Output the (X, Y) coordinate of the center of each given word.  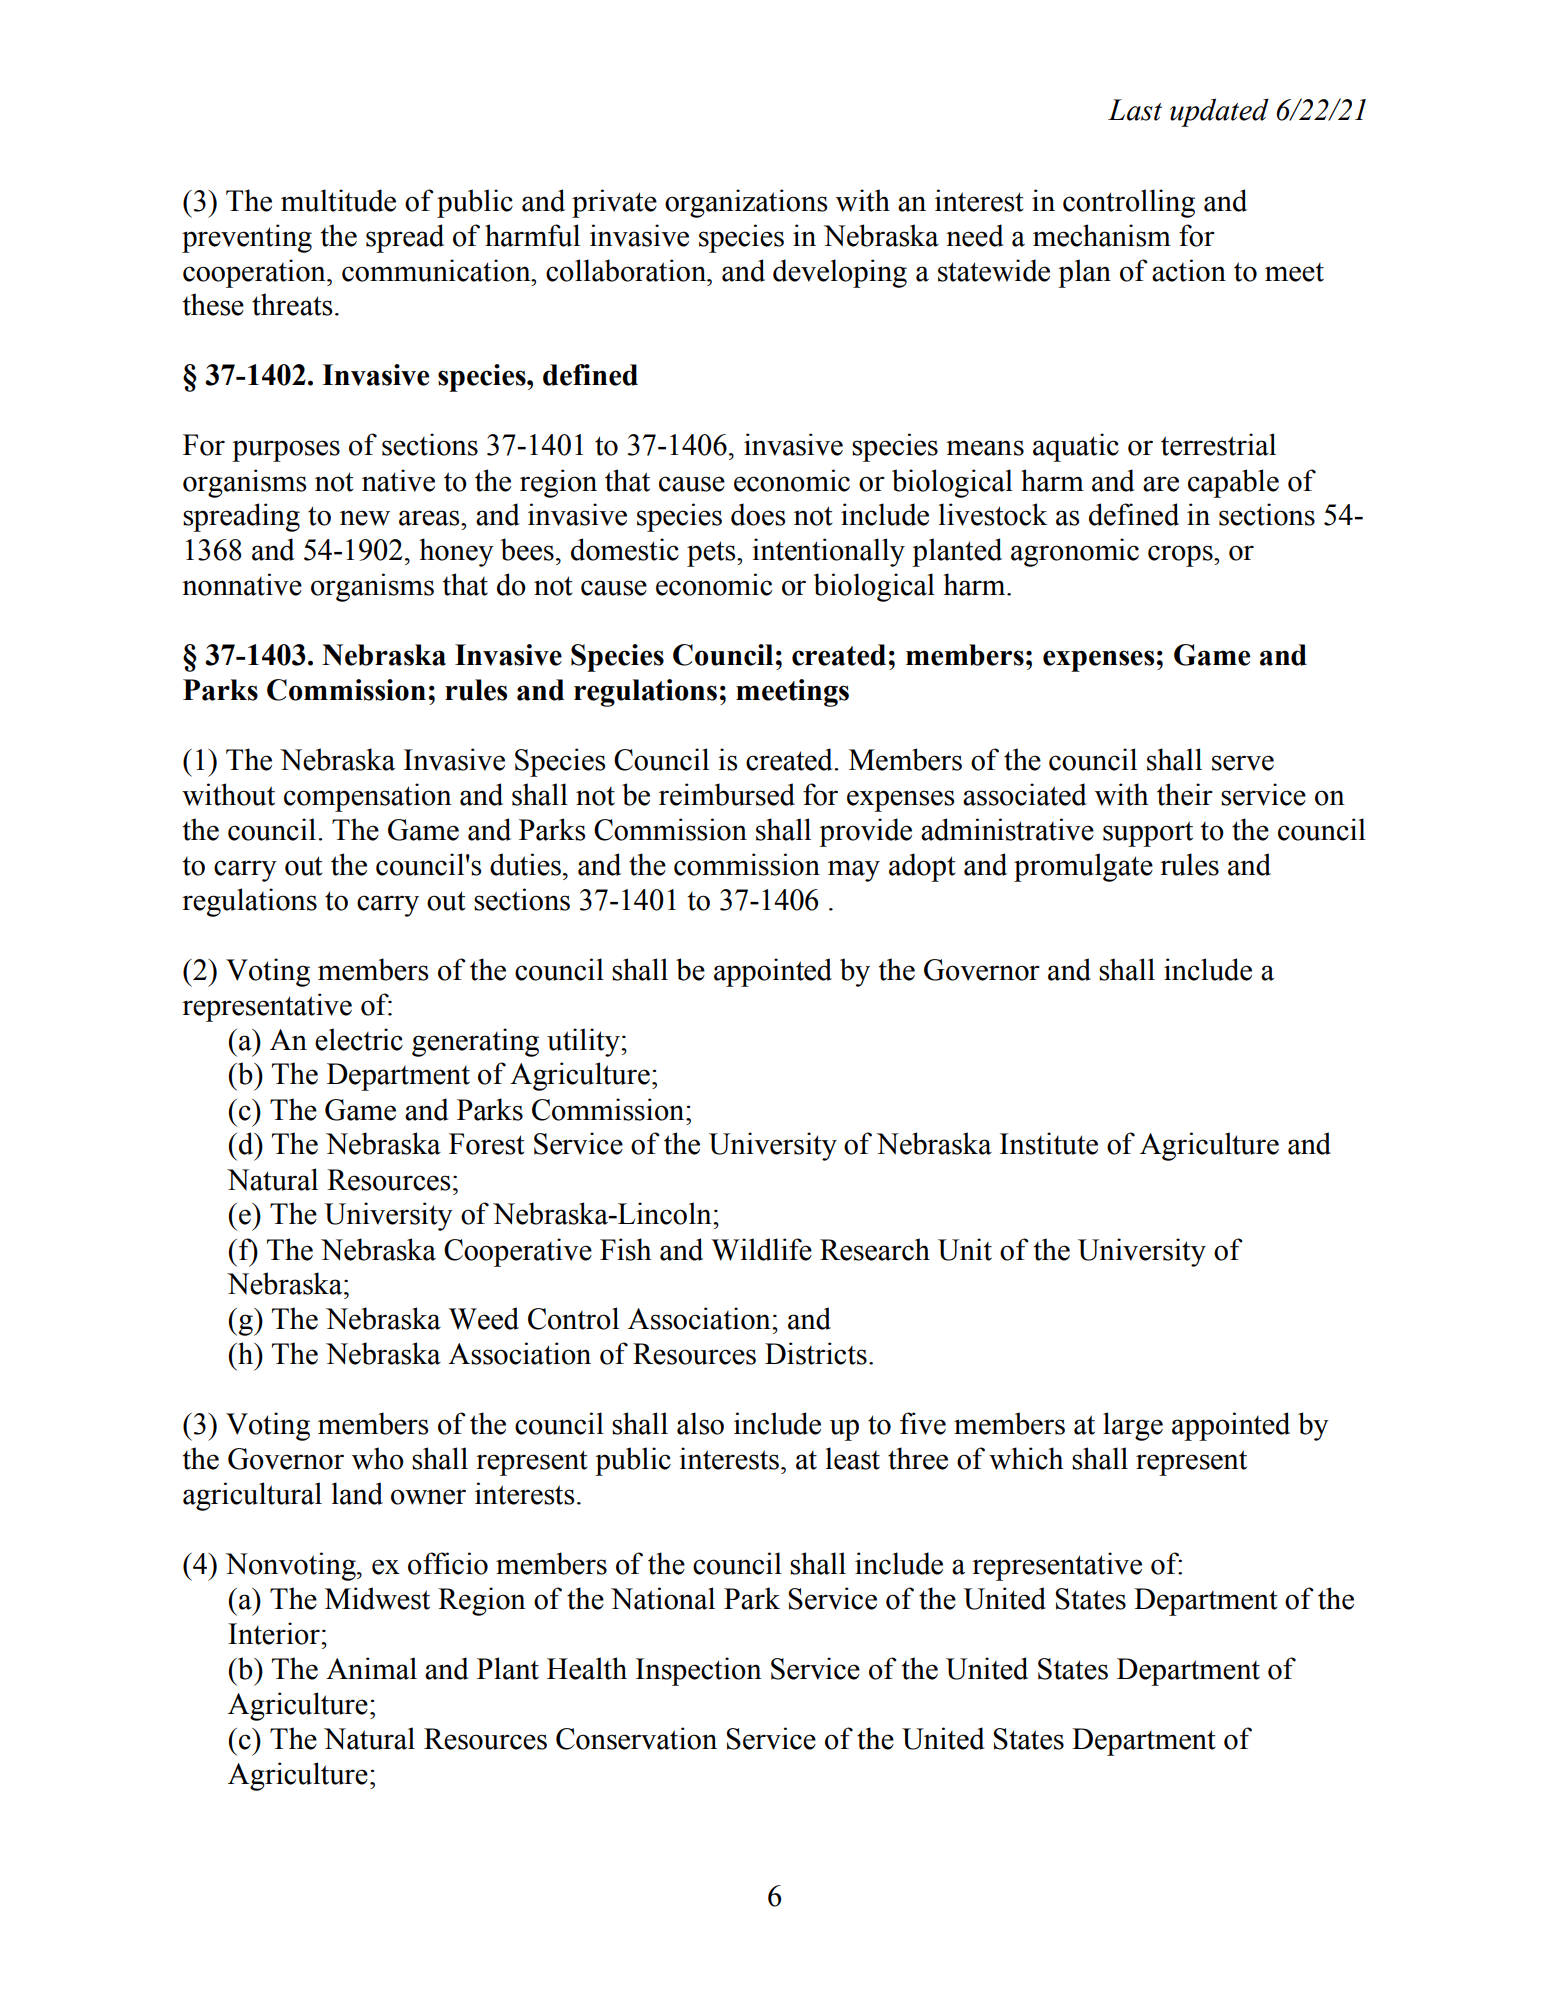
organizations (746, 203)
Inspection (699, 1671)
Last (1135, 110)
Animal (371, 1668)
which (1026, 1458)
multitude (338, 200)
